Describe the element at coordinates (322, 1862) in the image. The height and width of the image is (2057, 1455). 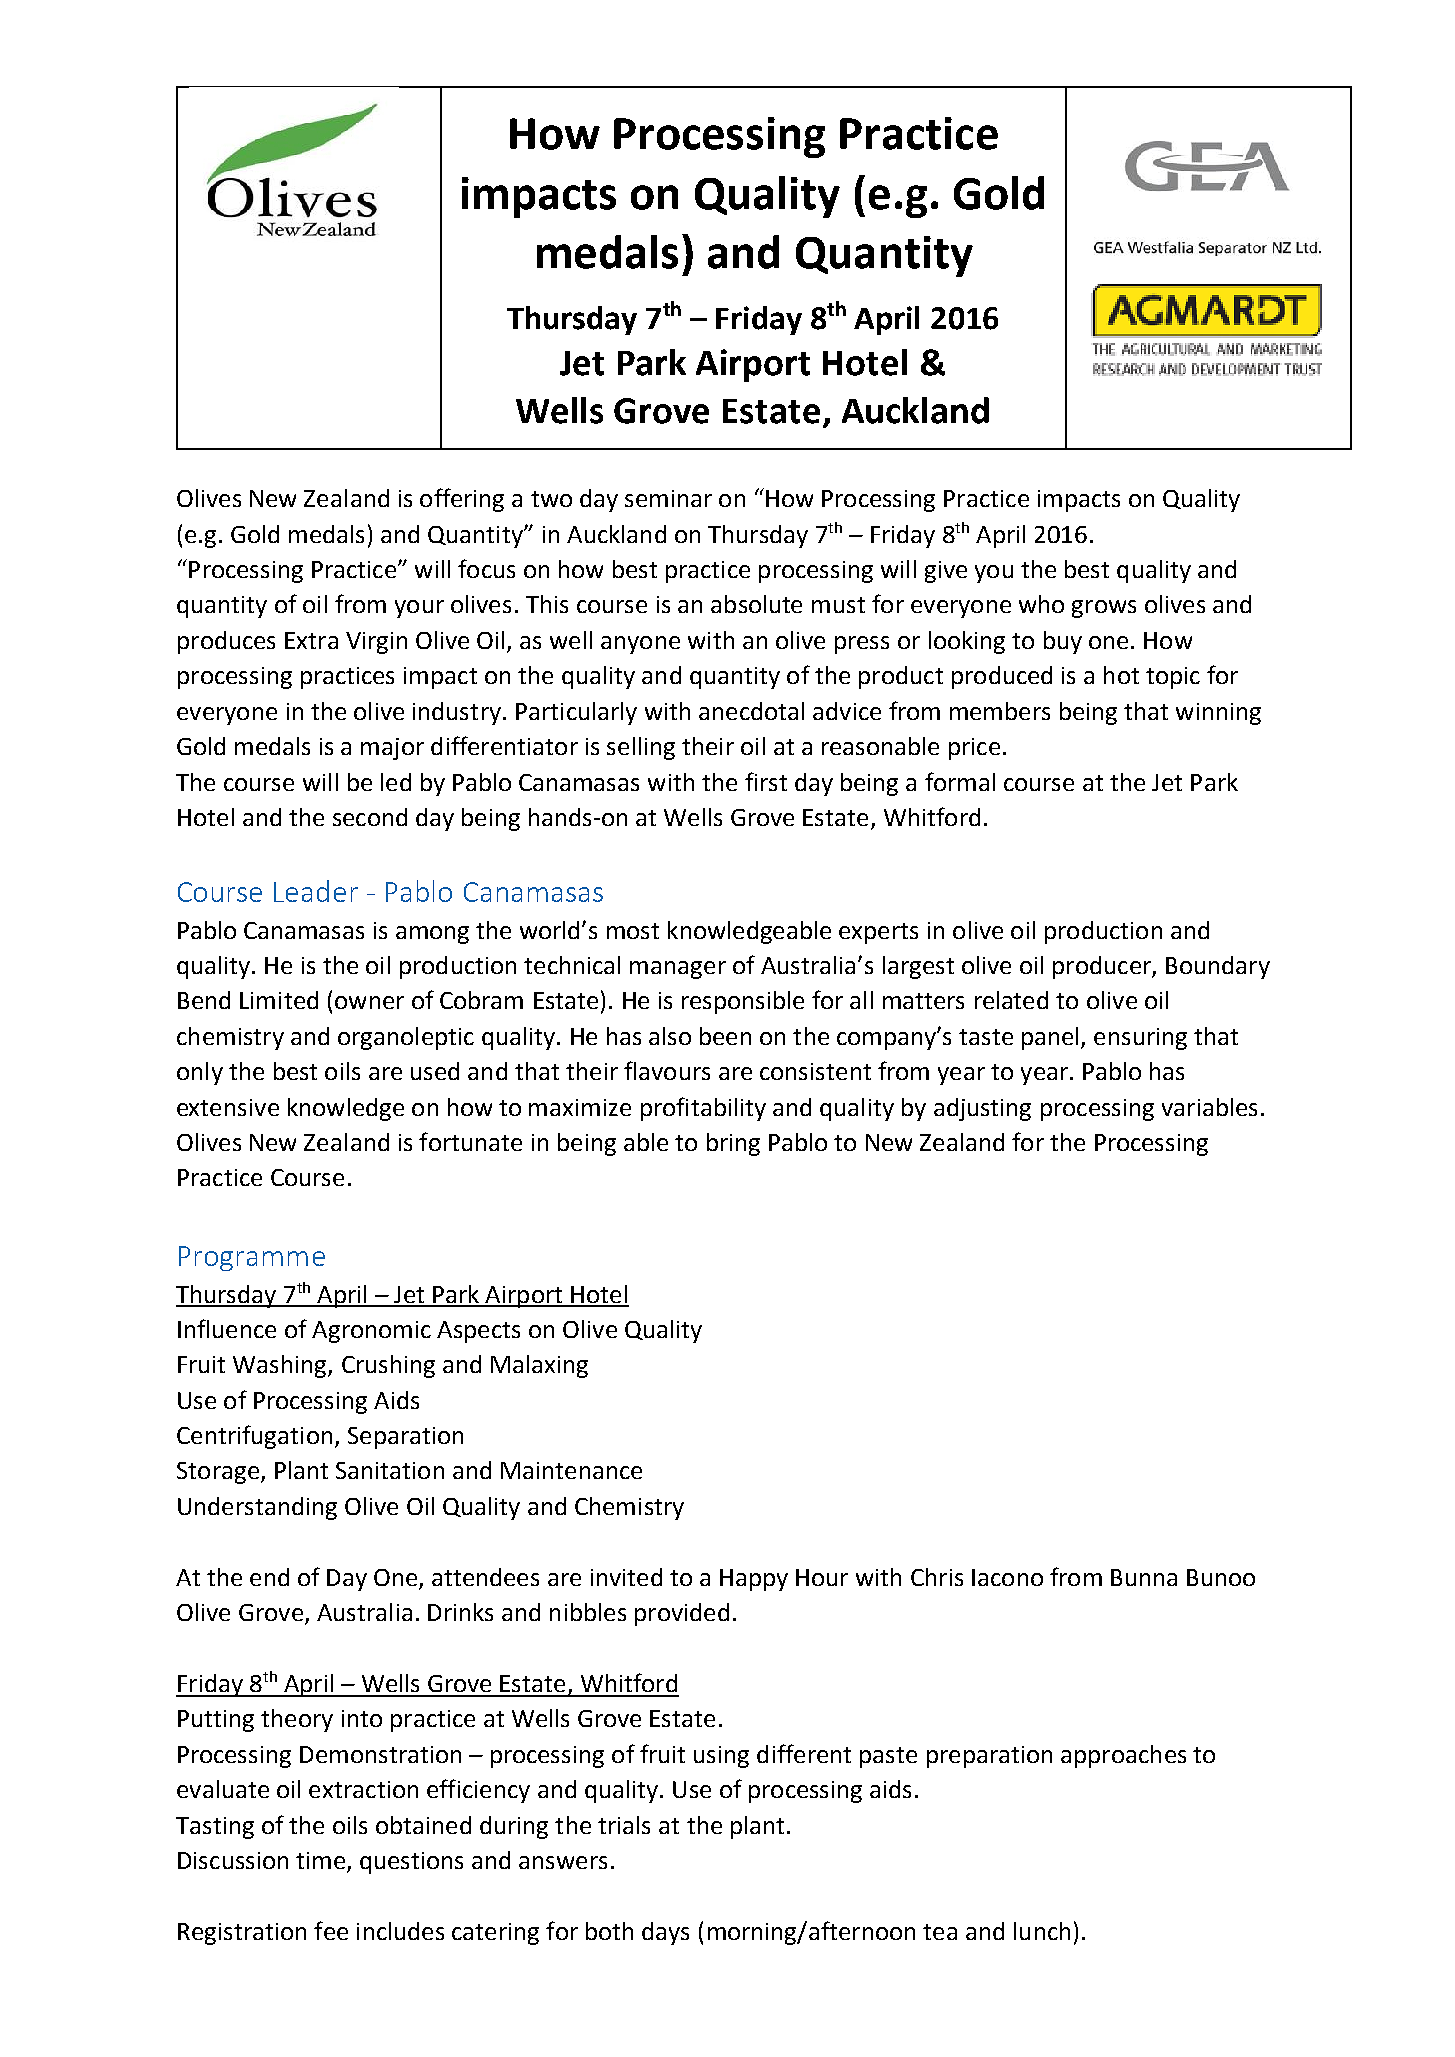
I see `time` at that location.
